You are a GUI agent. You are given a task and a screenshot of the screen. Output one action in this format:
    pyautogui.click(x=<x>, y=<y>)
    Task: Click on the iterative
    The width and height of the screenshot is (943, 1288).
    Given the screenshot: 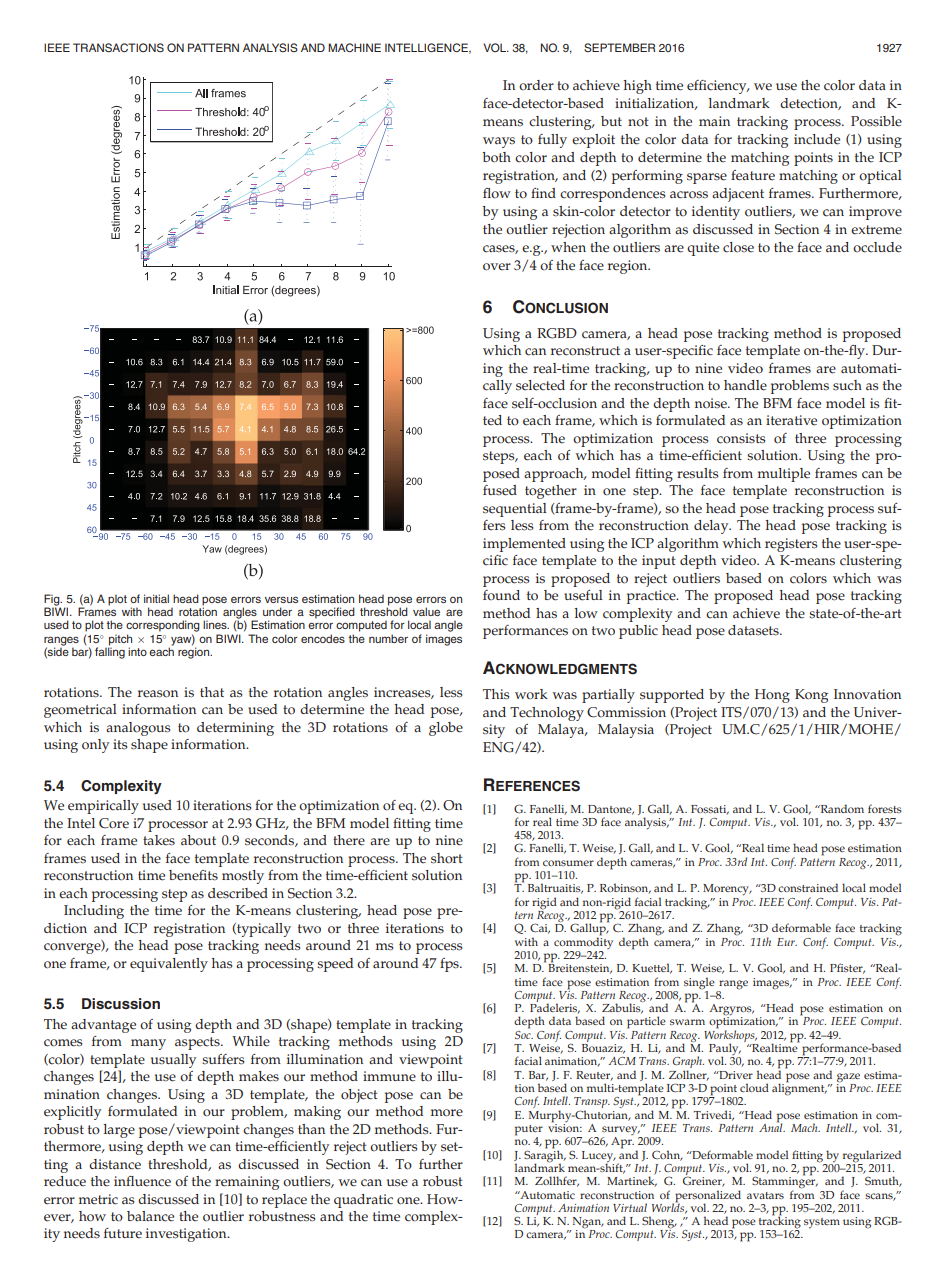 What is the action you would take?
    pyautogui.click(x=791, y=420)
